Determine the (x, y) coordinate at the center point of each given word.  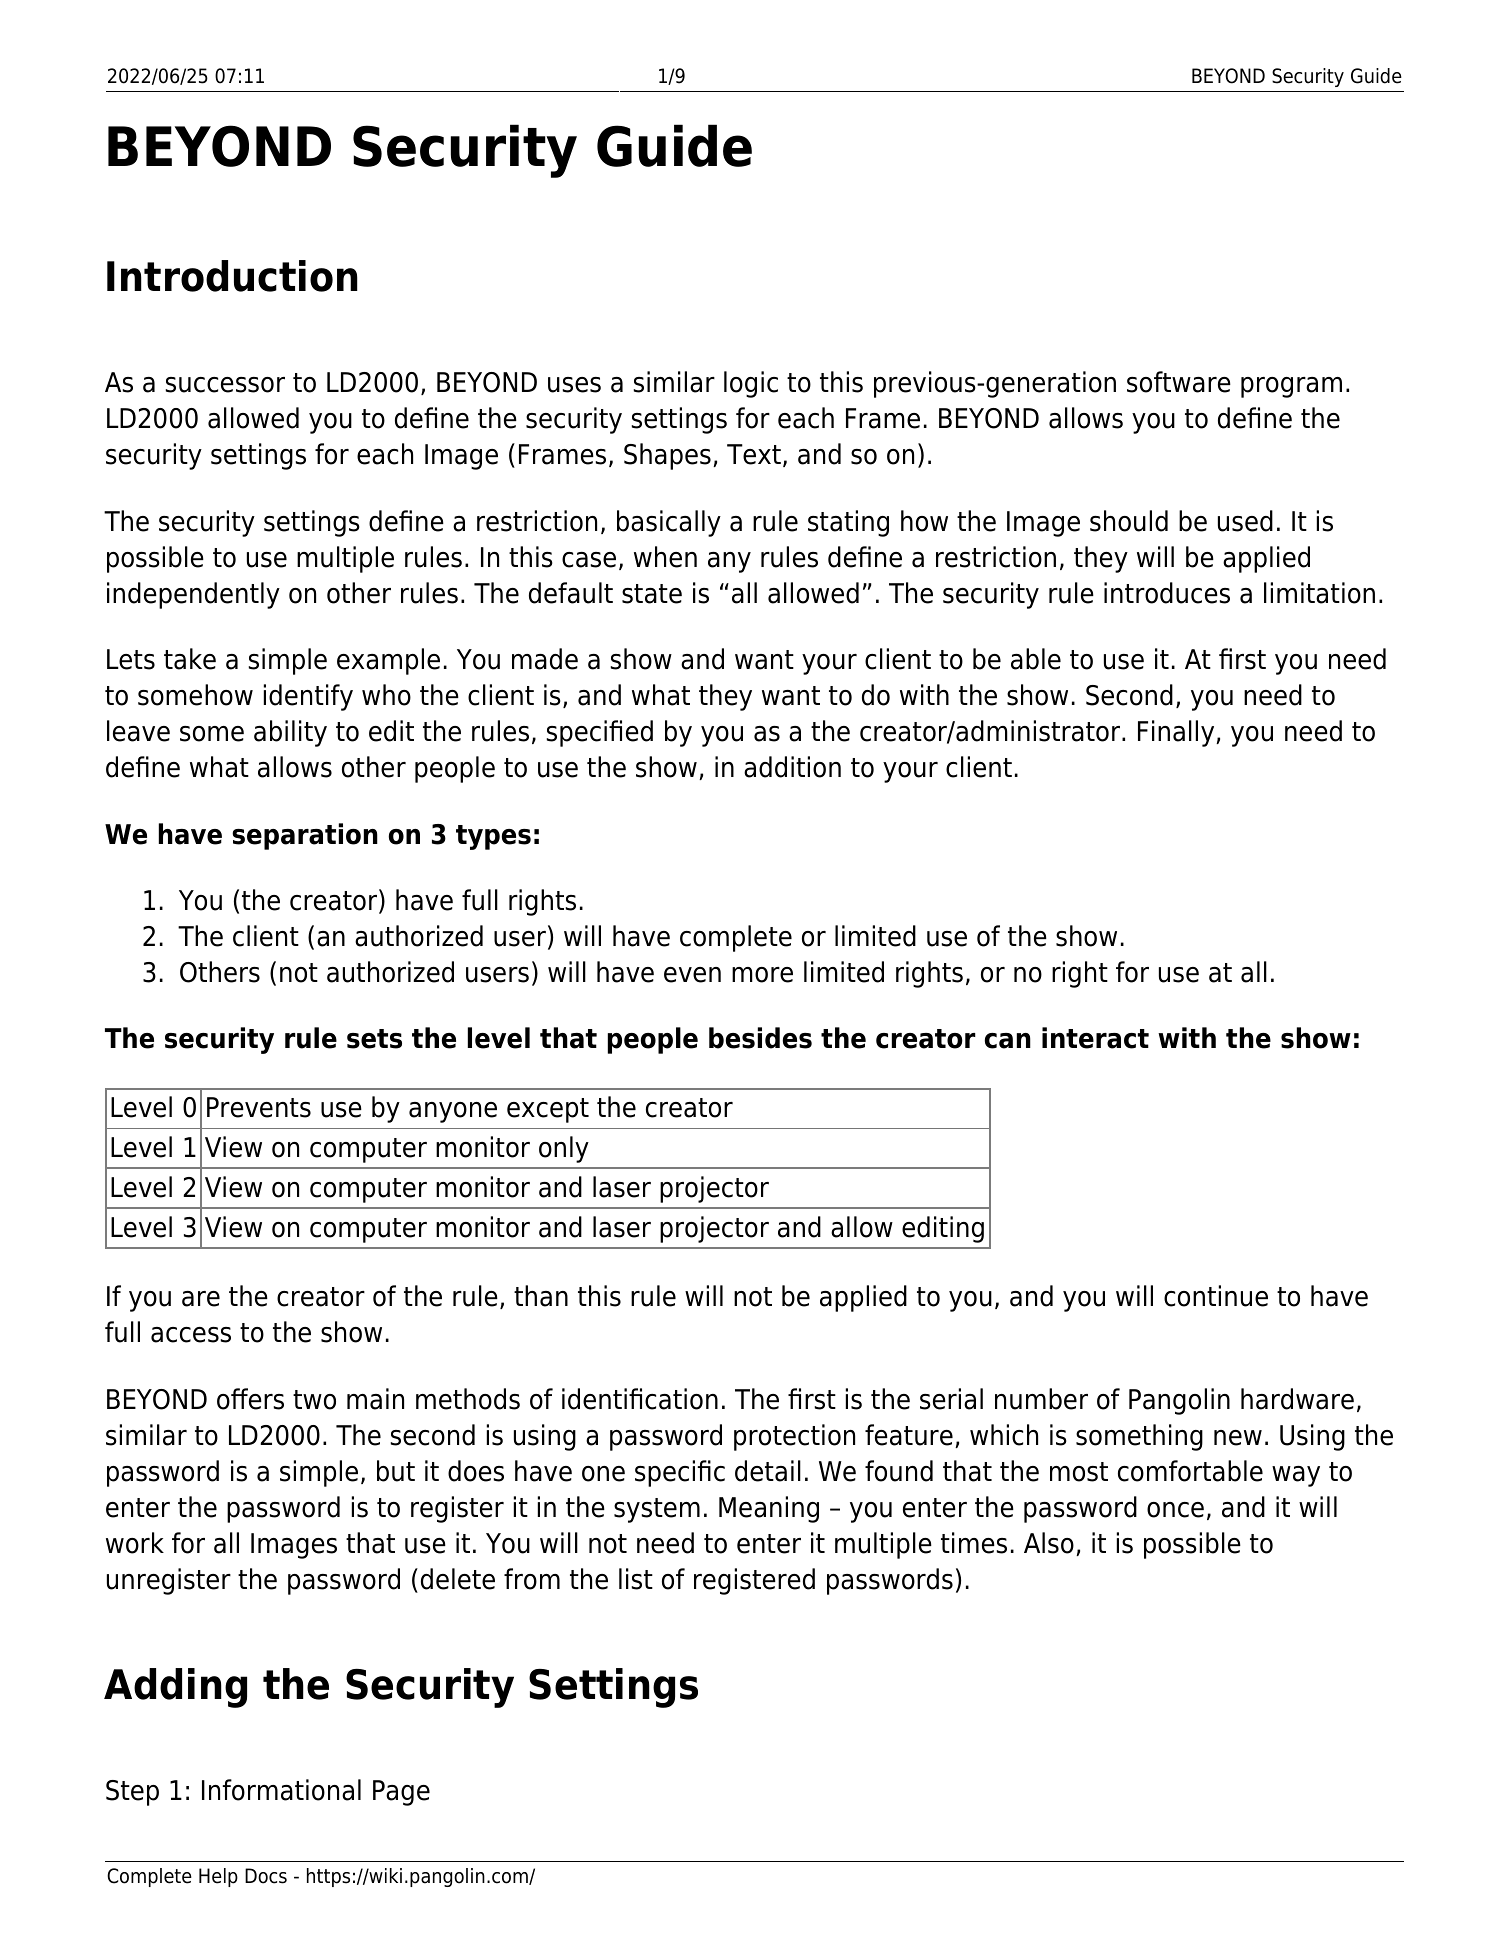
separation (305, 836)
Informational (281, 1790)
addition (792, 767)
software (1179, 382)
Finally (1177, 733)
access (191, 1335)
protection (794, 1437)
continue (1216, 1296)
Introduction (232, 276)
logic (751, 384)
